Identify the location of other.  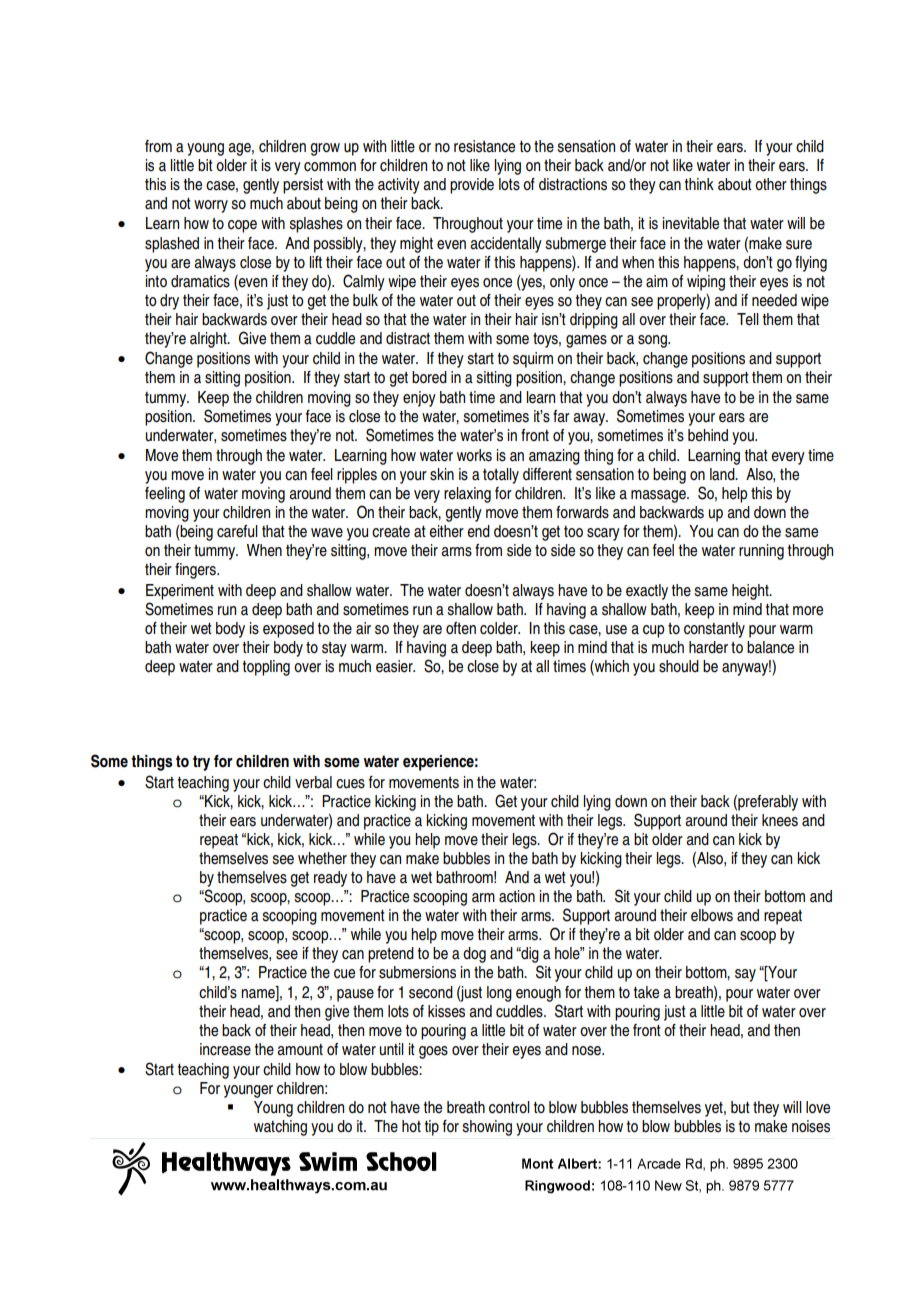
(771, 184).
